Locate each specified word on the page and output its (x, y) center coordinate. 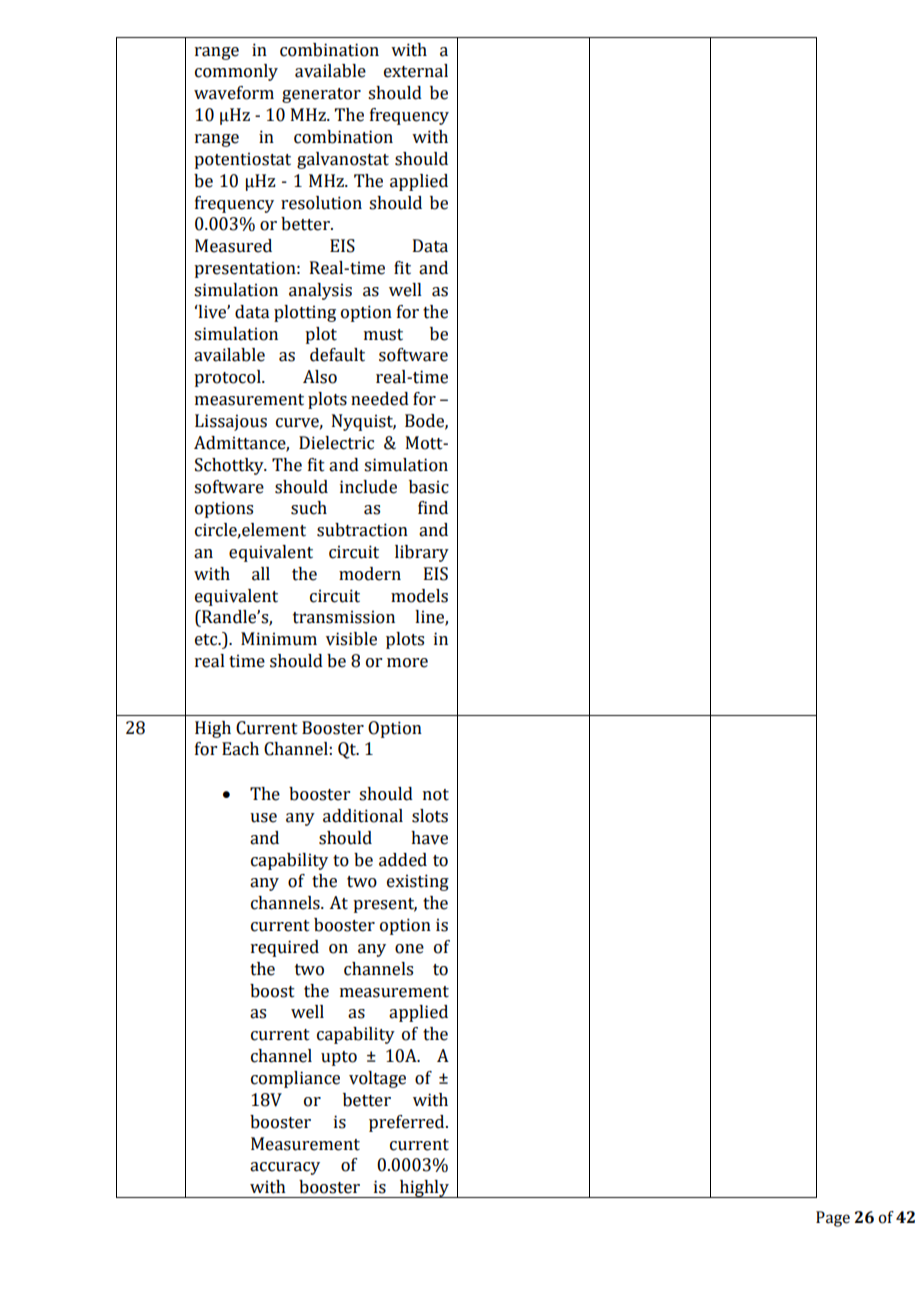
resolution (321, 203)
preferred (408, 1123)
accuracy (285, 1168)
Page (833, 1219)
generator (321, 95)
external (416, 71)
